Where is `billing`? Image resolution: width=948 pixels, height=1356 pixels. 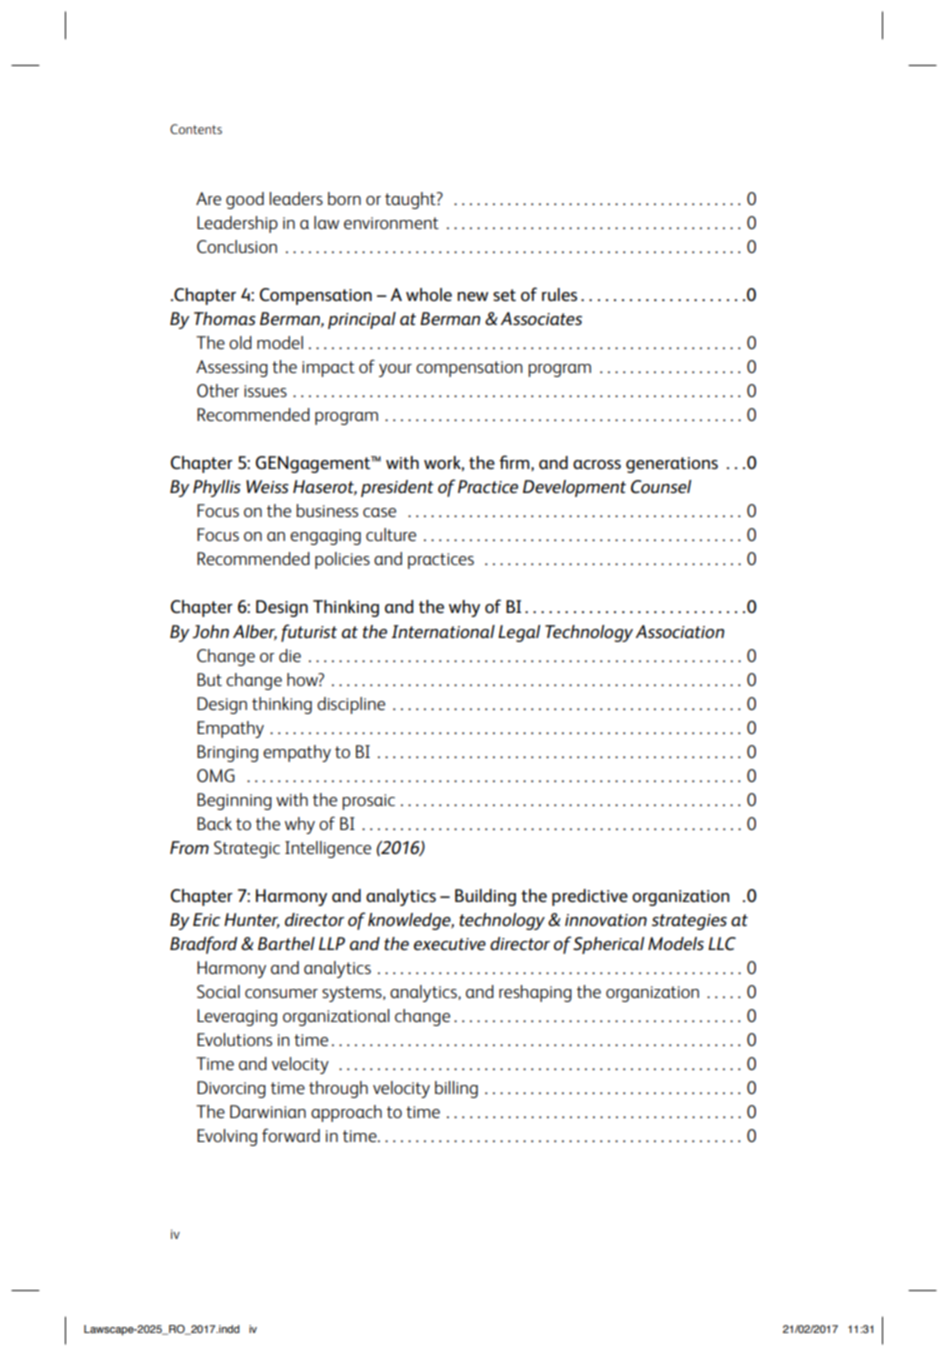
billing is located at coordinates (456, 1089).
